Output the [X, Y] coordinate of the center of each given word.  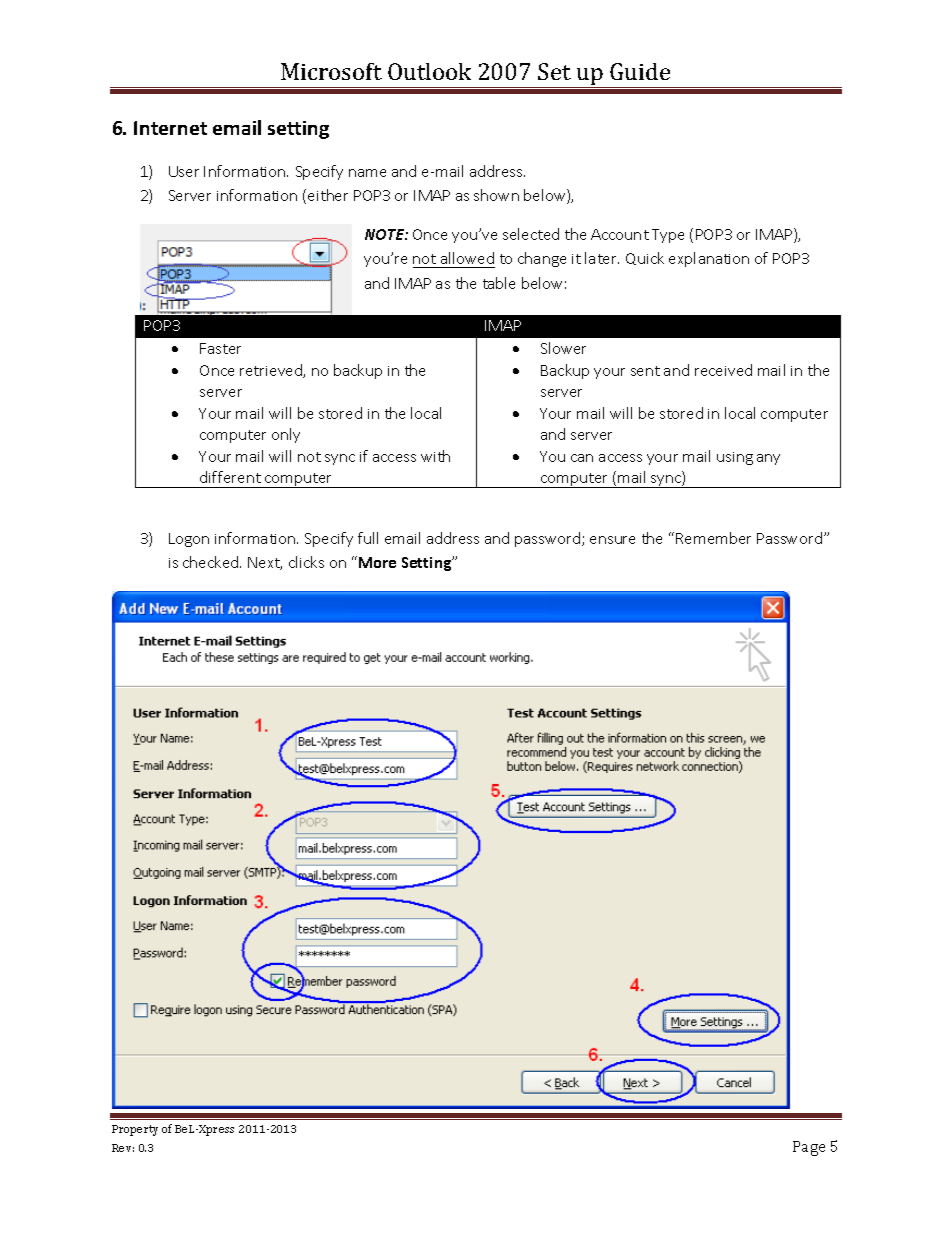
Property [135, 1130]
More [377, 562]
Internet [170, 128]
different [230, 477]
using [735, 458]
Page [809, 1148]
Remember [713, 538]
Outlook [429, 71]
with [435, 456]
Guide [640, 71]
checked [212, 562]
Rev [123, 1148]
